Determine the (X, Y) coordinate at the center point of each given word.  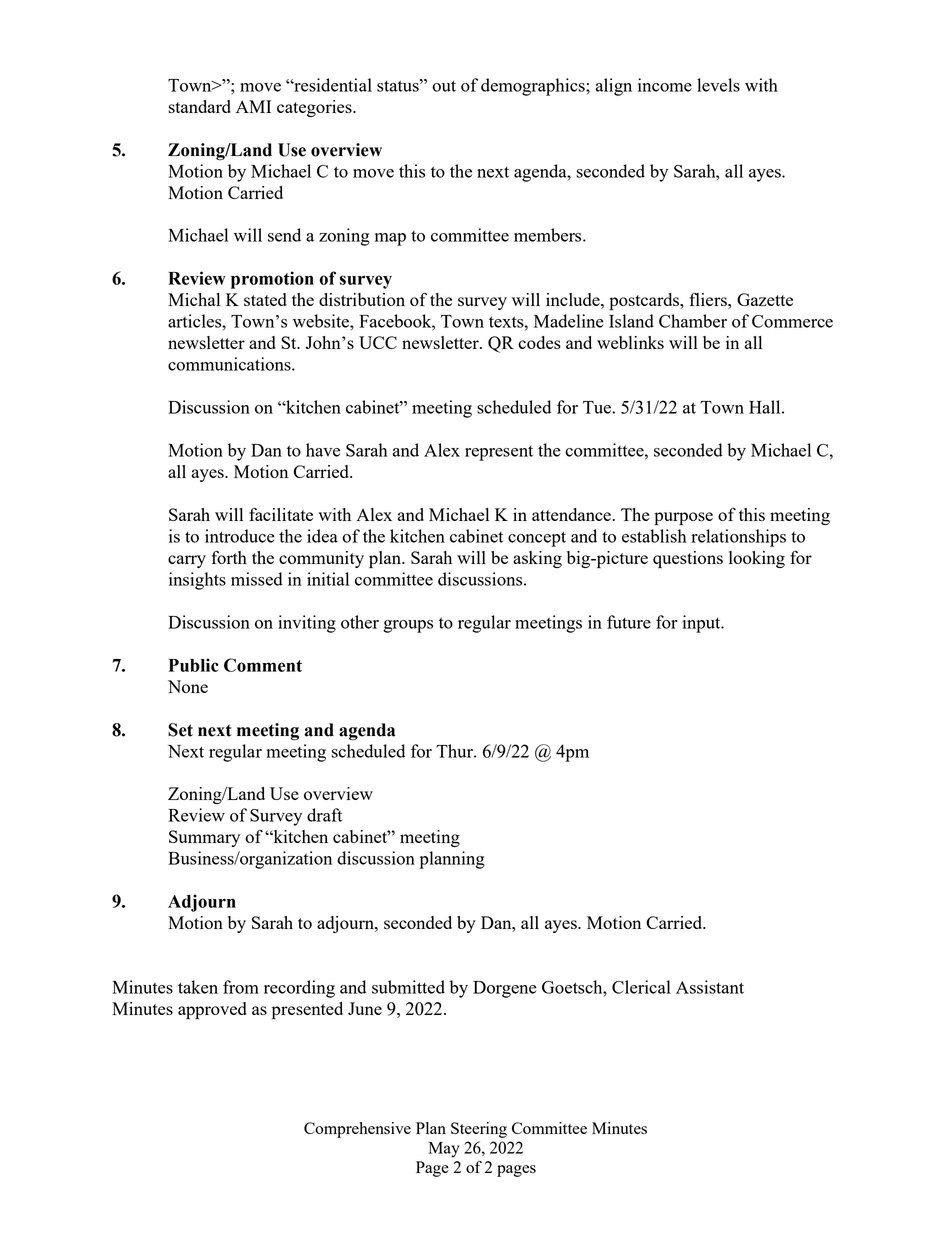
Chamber (693, 321)
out (444, 86)
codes (539, 342)
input (703, 624)
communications (230, 364)
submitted (408, 987)
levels (718, 85)
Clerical (641, 987)
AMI (253, 106)
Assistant (710, 987)
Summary (204, 838)
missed (257, 579)
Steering (479, 1130)
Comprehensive (357, 1130)
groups (408, 626)
